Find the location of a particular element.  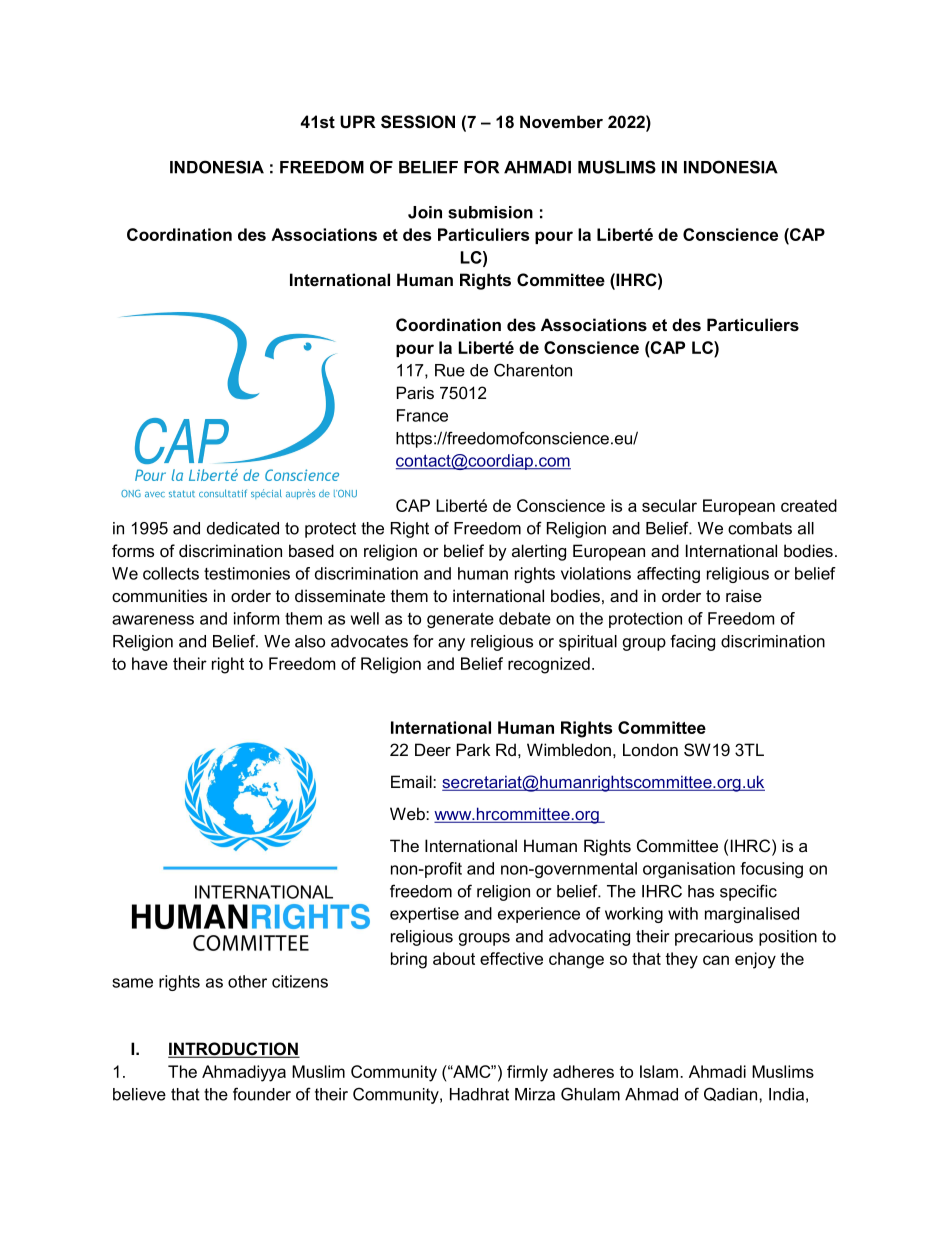

UPR is located at coordinates (358, 122).
